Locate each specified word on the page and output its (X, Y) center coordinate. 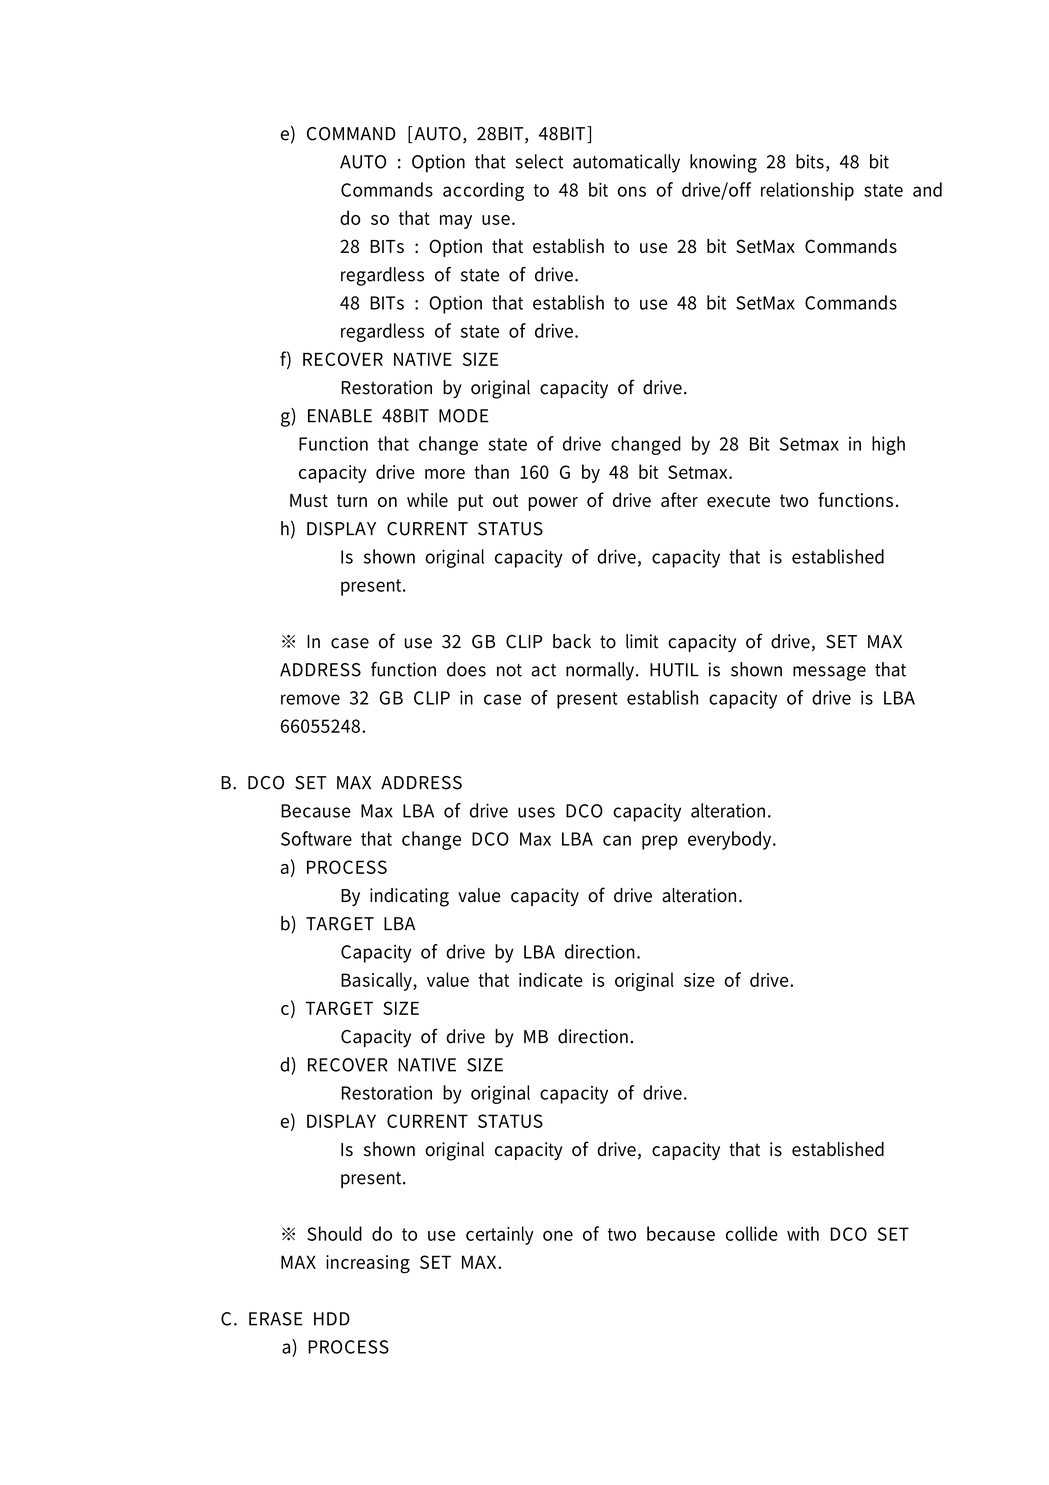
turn (352, 500)
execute (738, 500)
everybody (731, 840)
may (456, 222)
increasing (368, 1264)
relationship (807, 191)
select (539, 161)
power (553, 504)
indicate (551, 979)
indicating (409, 897)
